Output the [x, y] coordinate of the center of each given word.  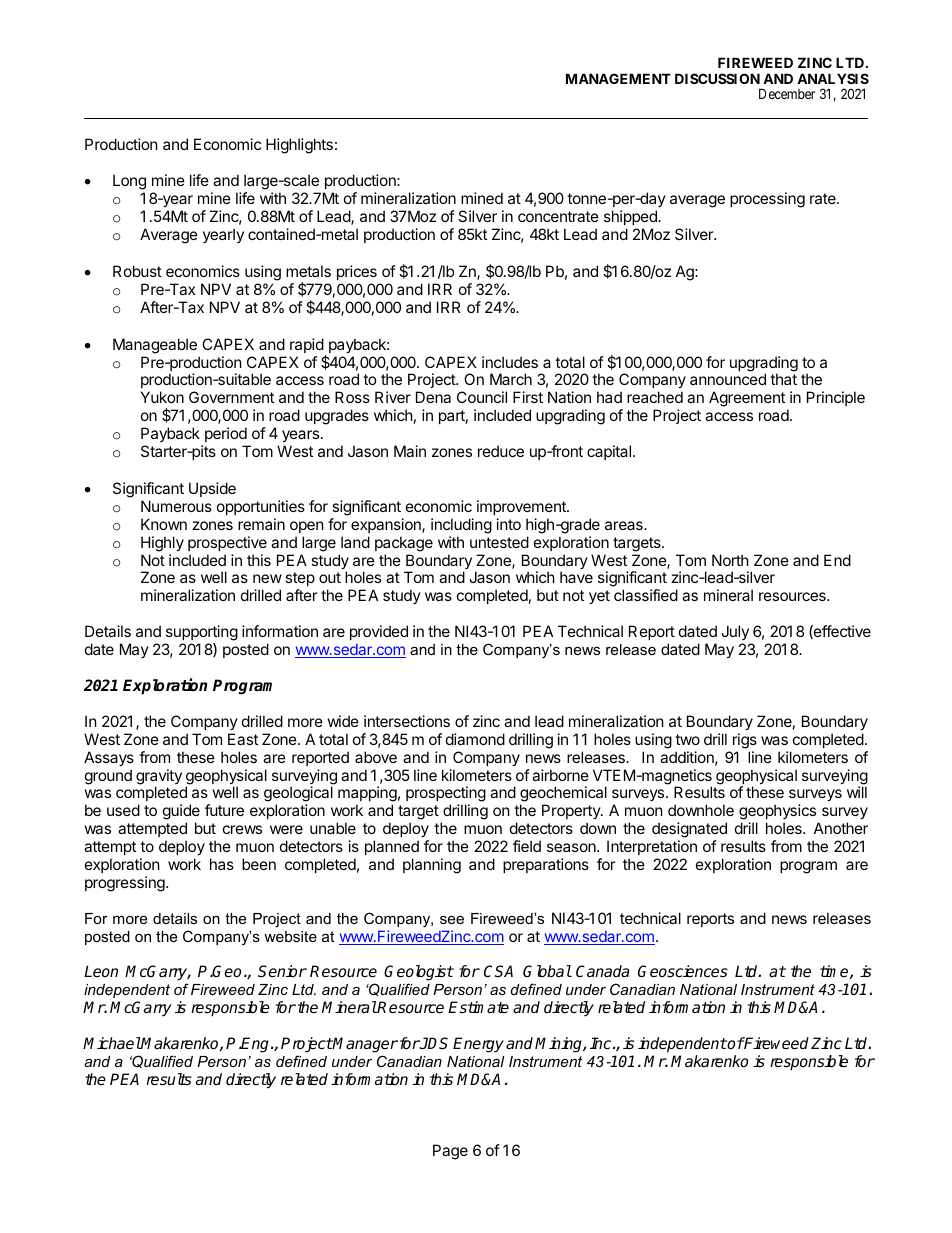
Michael [112, 1043]
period [226, 434]
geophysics [779, 813]
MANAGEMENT [618, 78]
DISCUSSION [717, 78]
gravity [159, 778]
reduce [501, 451]
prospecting [446, 795]
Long [129, 183]
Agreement [747, 399]
